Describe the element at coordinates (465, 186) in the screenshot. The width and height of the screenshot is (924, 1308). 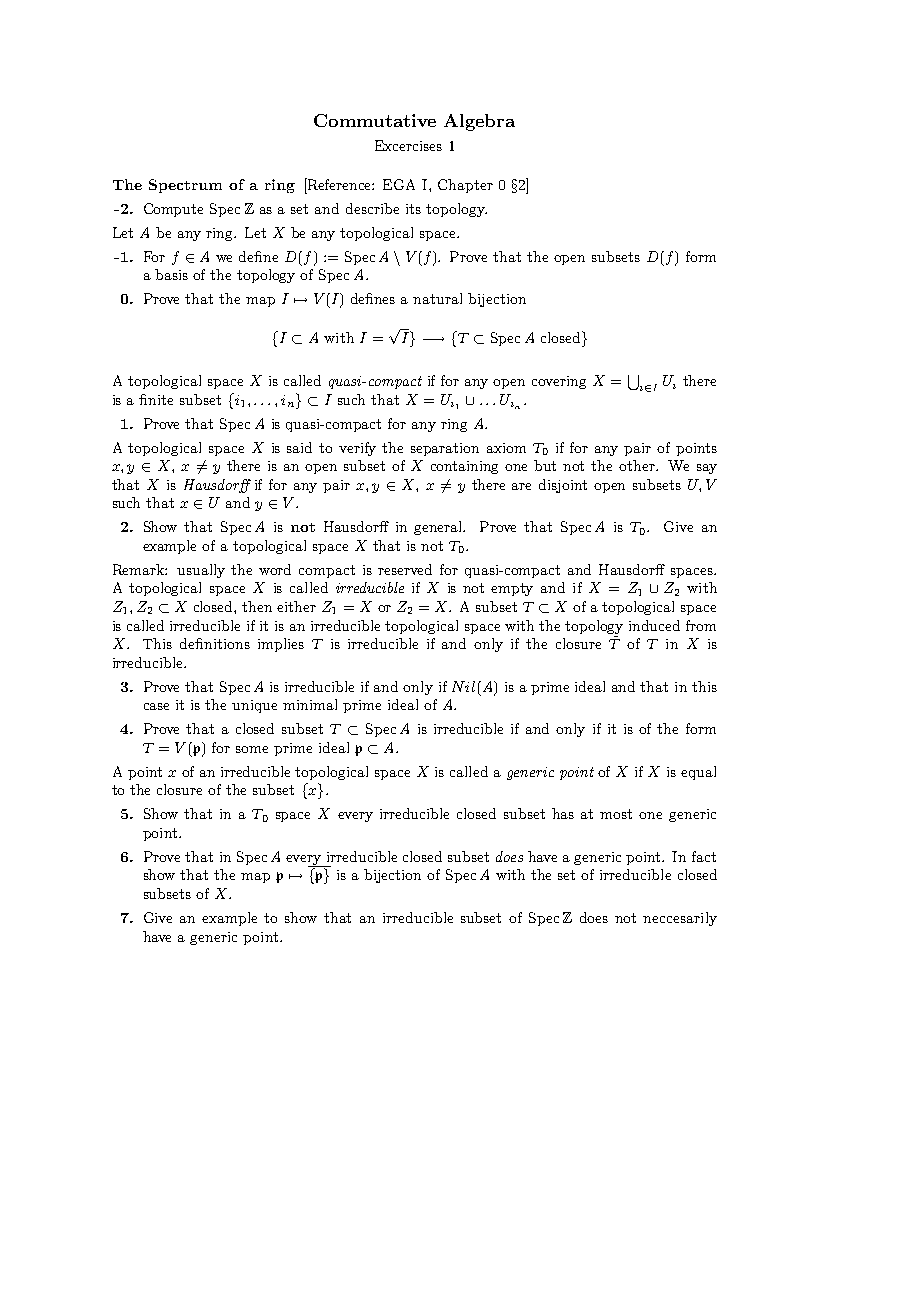
I see `Chapter` at that location.
